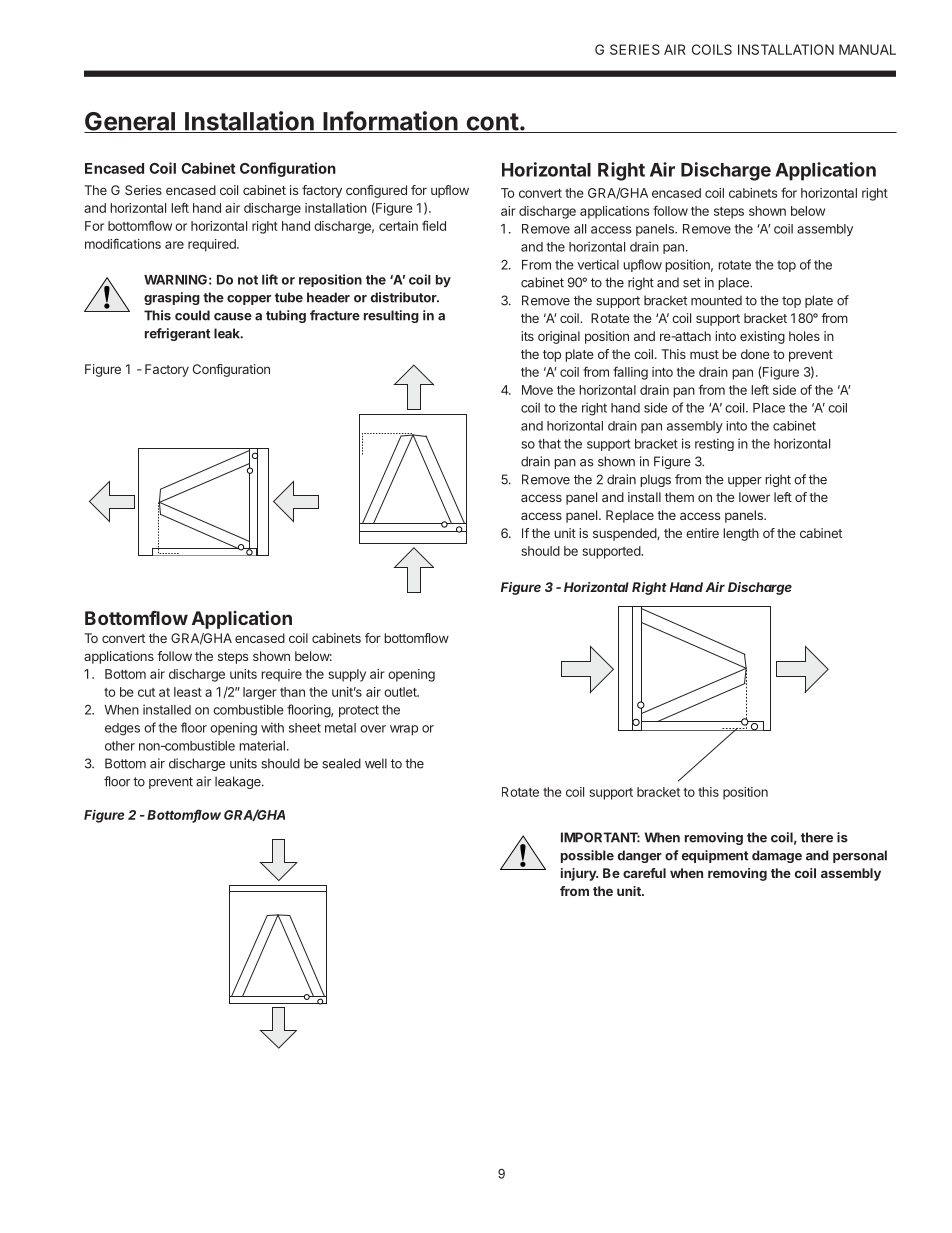 Image resolution: width=952 pixels, height=1233 pixels. I want to click on material, so click(262, 745).
